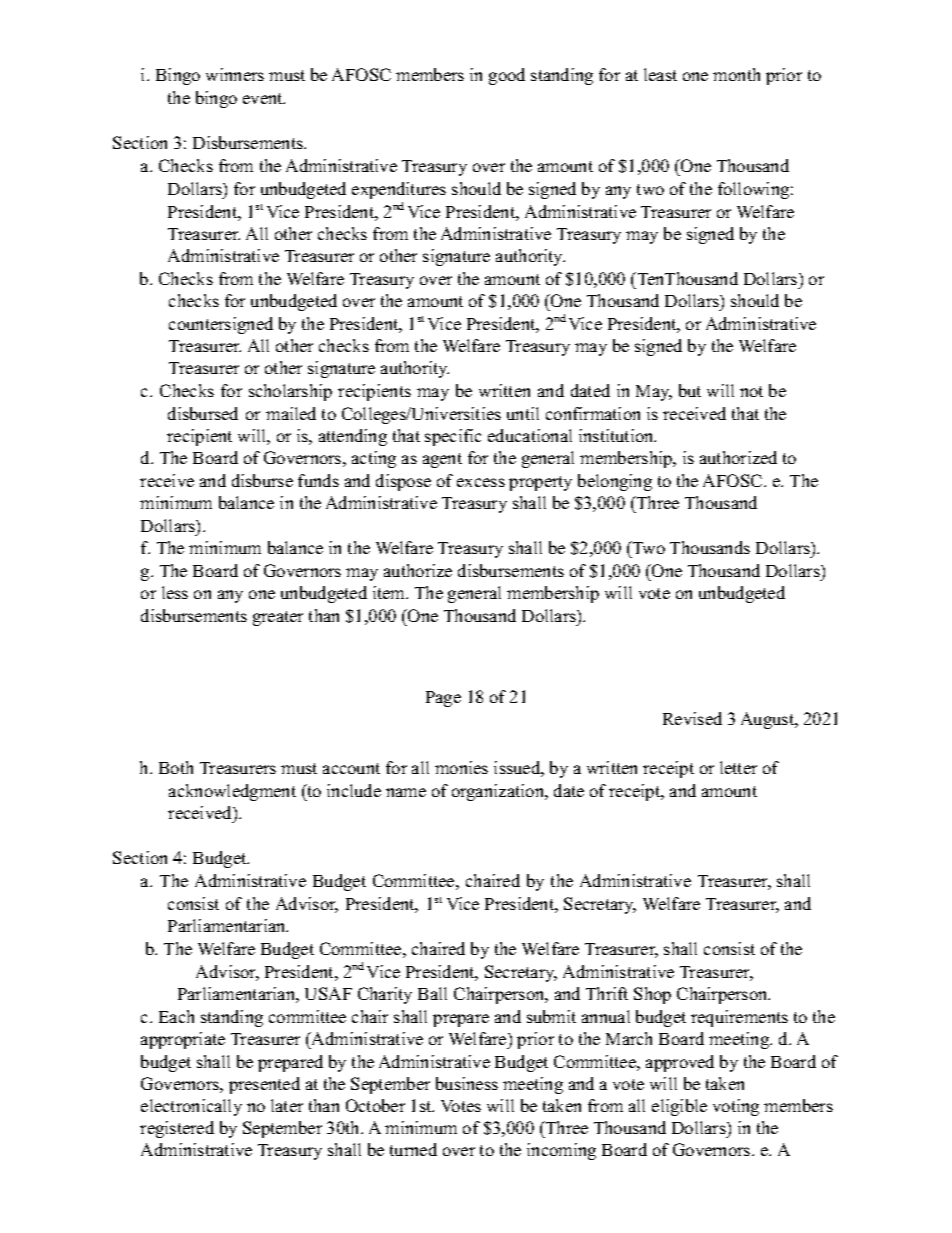  Describe the element at coordinates (232, 792) in the page. I see `acknowledgment` at that location.
